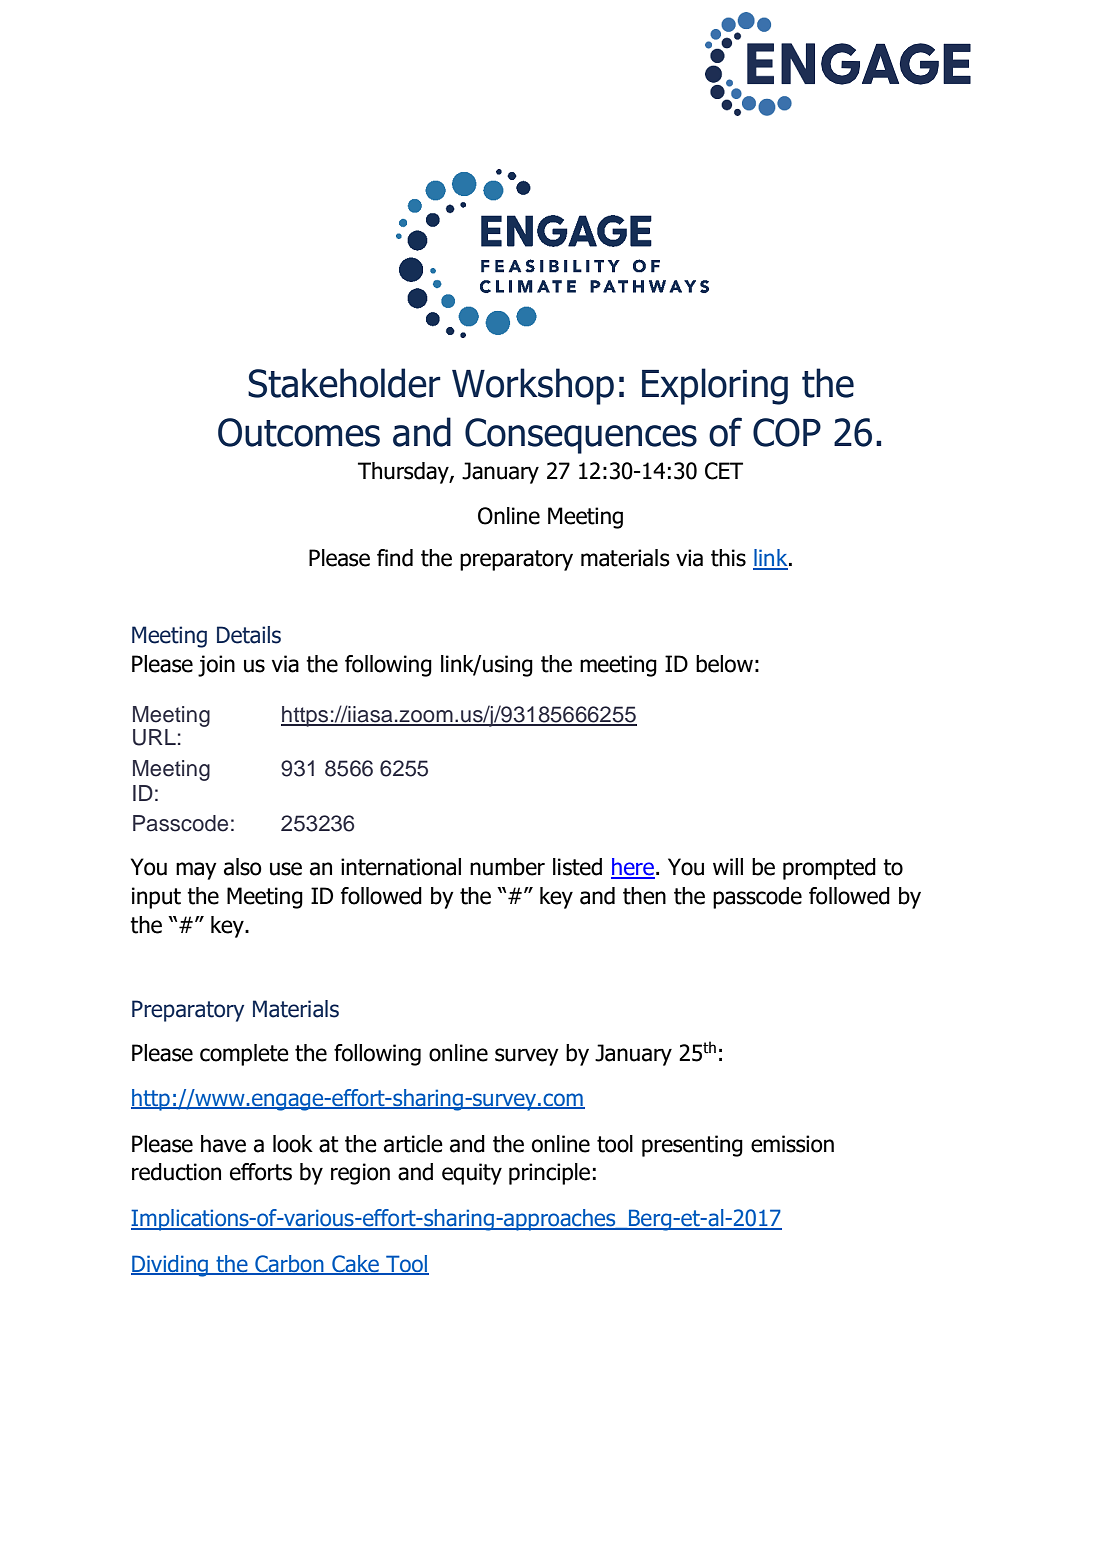  I want to click on Carbon, so click(289, 1264).
